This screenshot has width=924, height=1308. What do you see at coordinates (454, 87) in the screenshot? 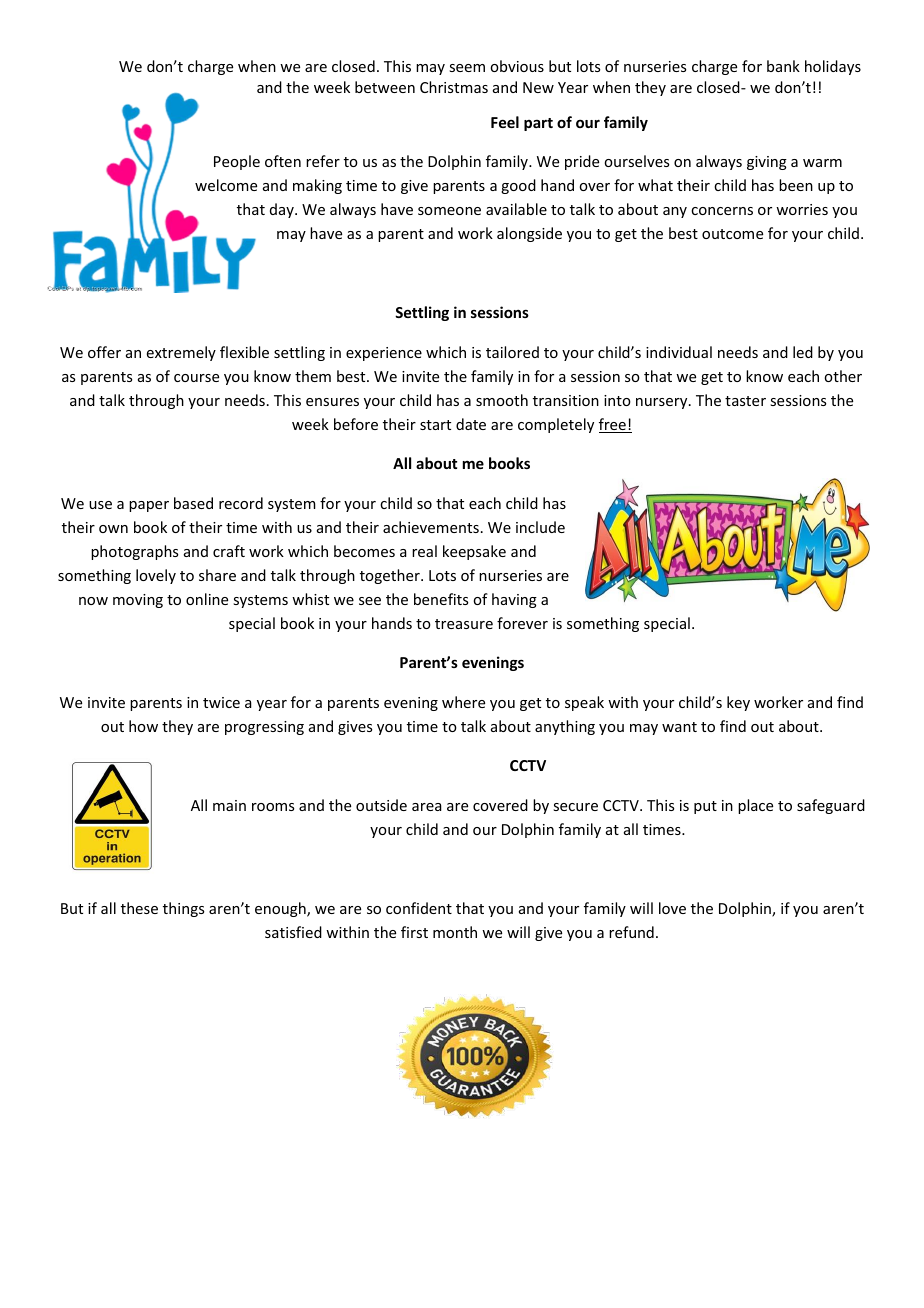
I see `Christmas` at bounding box center [454, 87].
